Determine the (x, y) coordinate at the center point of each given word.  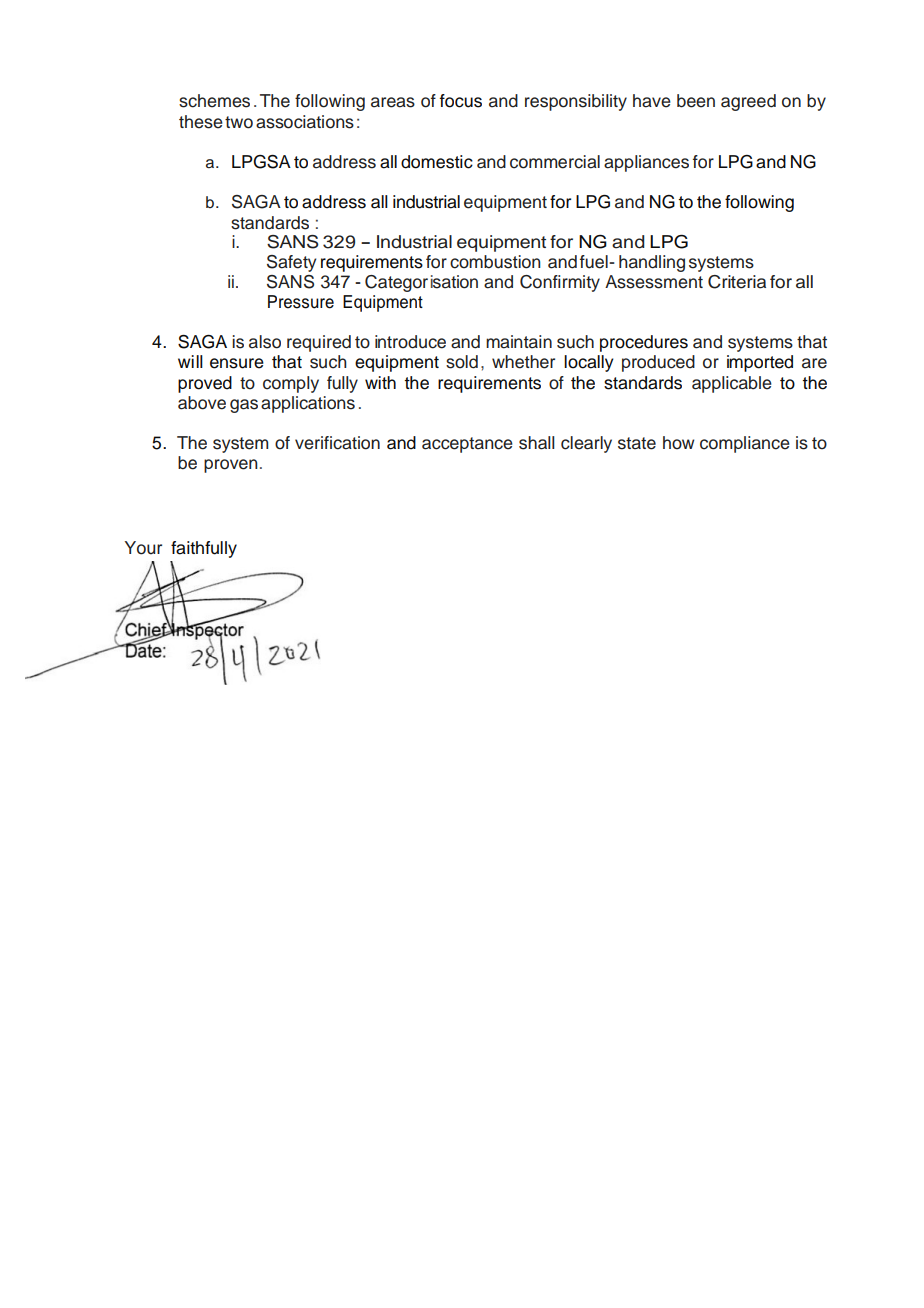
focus (461, 101)
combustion (495, 262)
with (380, 382)
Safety (291, 263)
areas (393, 102)
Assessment (654, 282)
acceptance (467, 445)
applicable (732, 384)
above (202, 403)
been (696, 101)
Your (143, 548)
